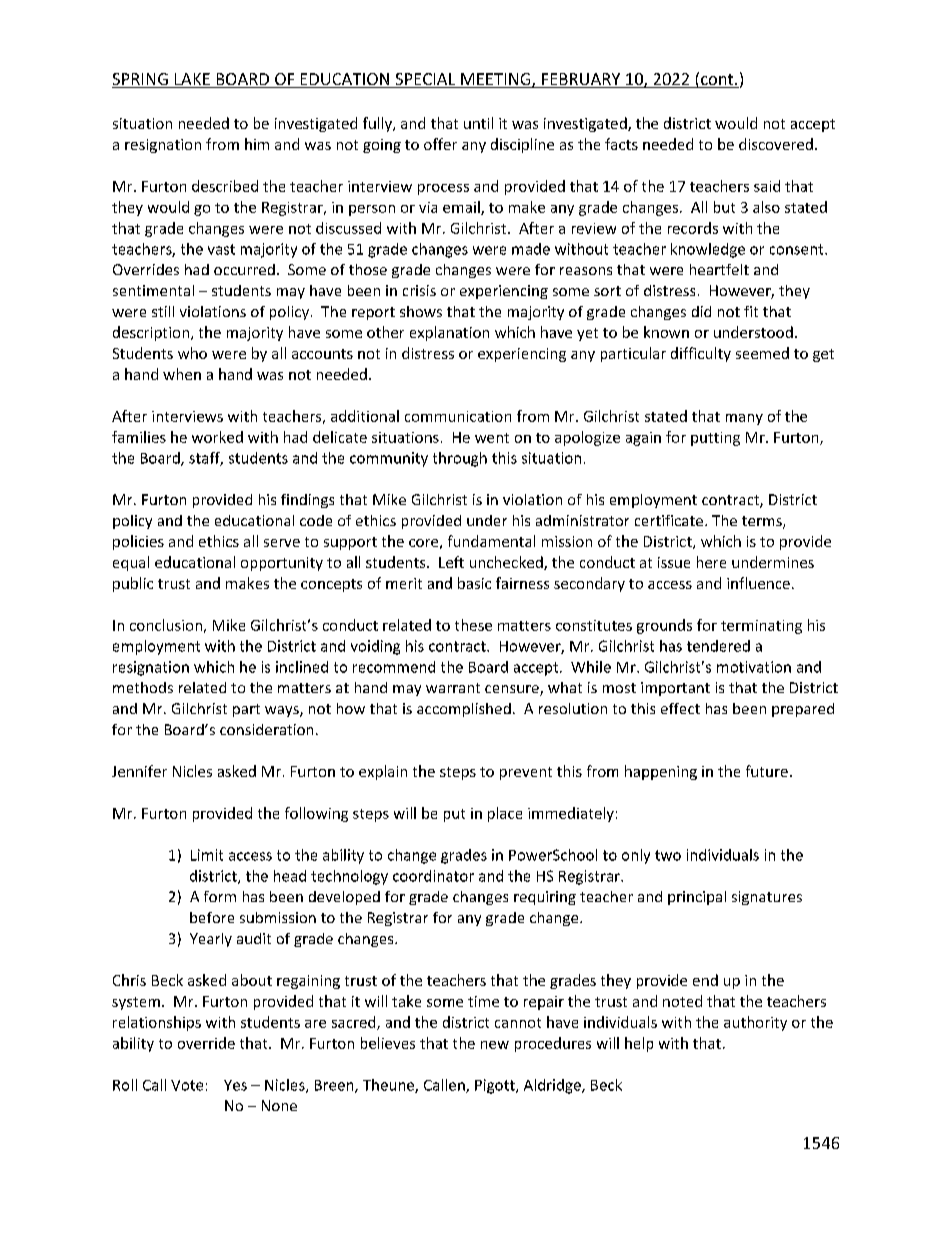  What do you see at coordinates (192, 80) in the screenshot?
I see `LAKE` at bounding box center [192, 80].
